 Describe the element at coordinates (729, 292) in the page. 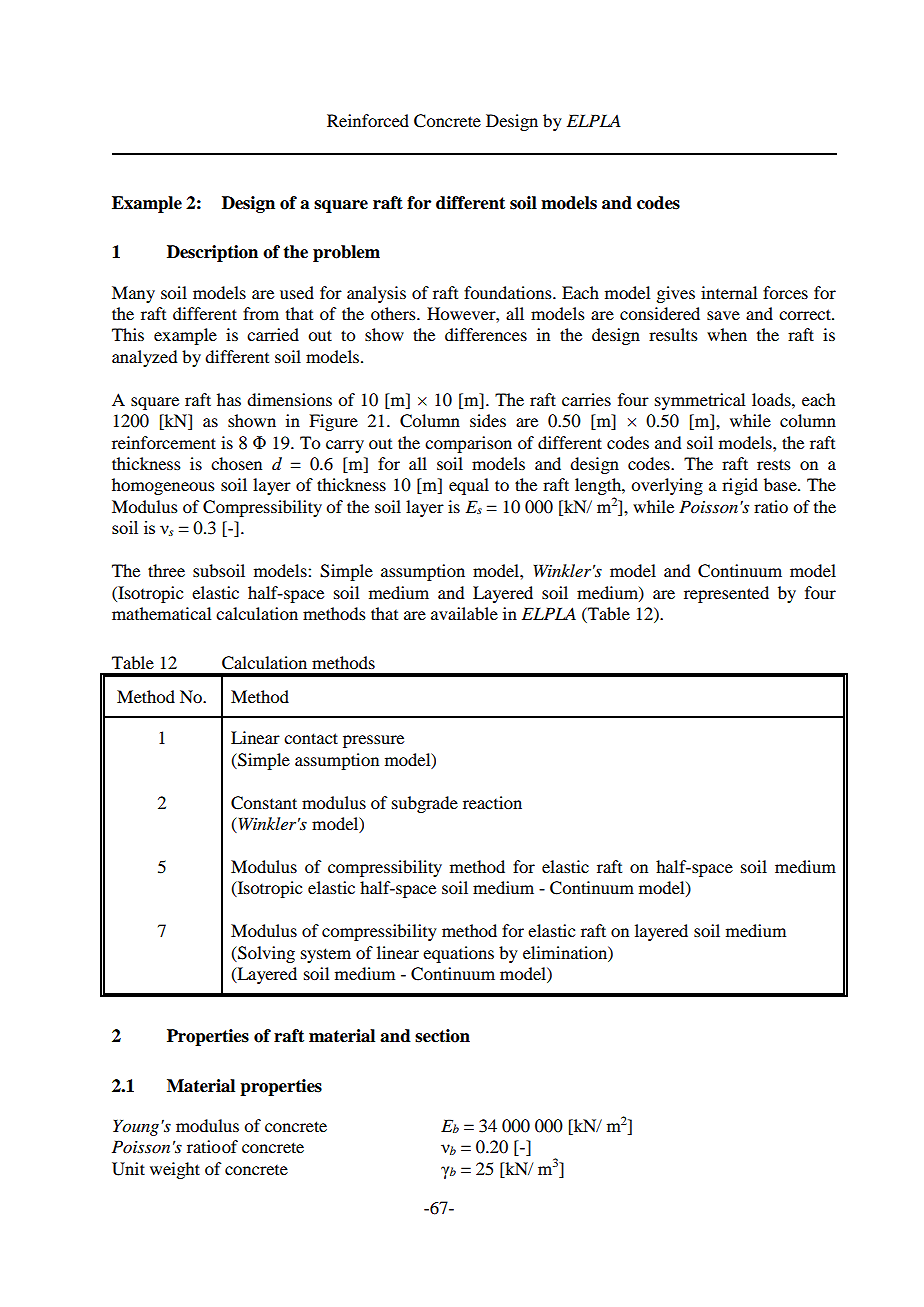

I see `internal` at that location.
